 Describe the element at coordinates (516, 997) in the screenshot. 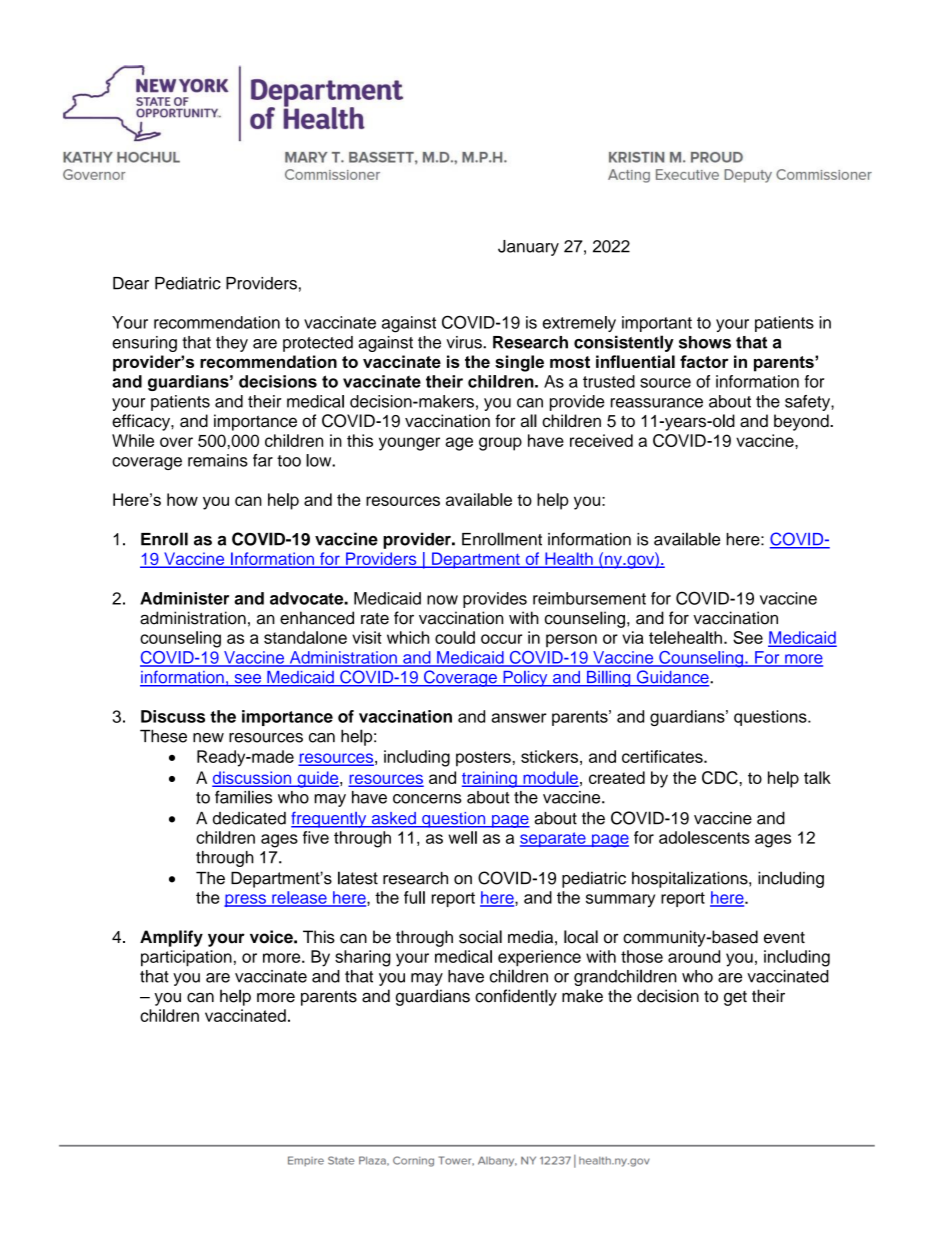

I see `confidently` at that location.
